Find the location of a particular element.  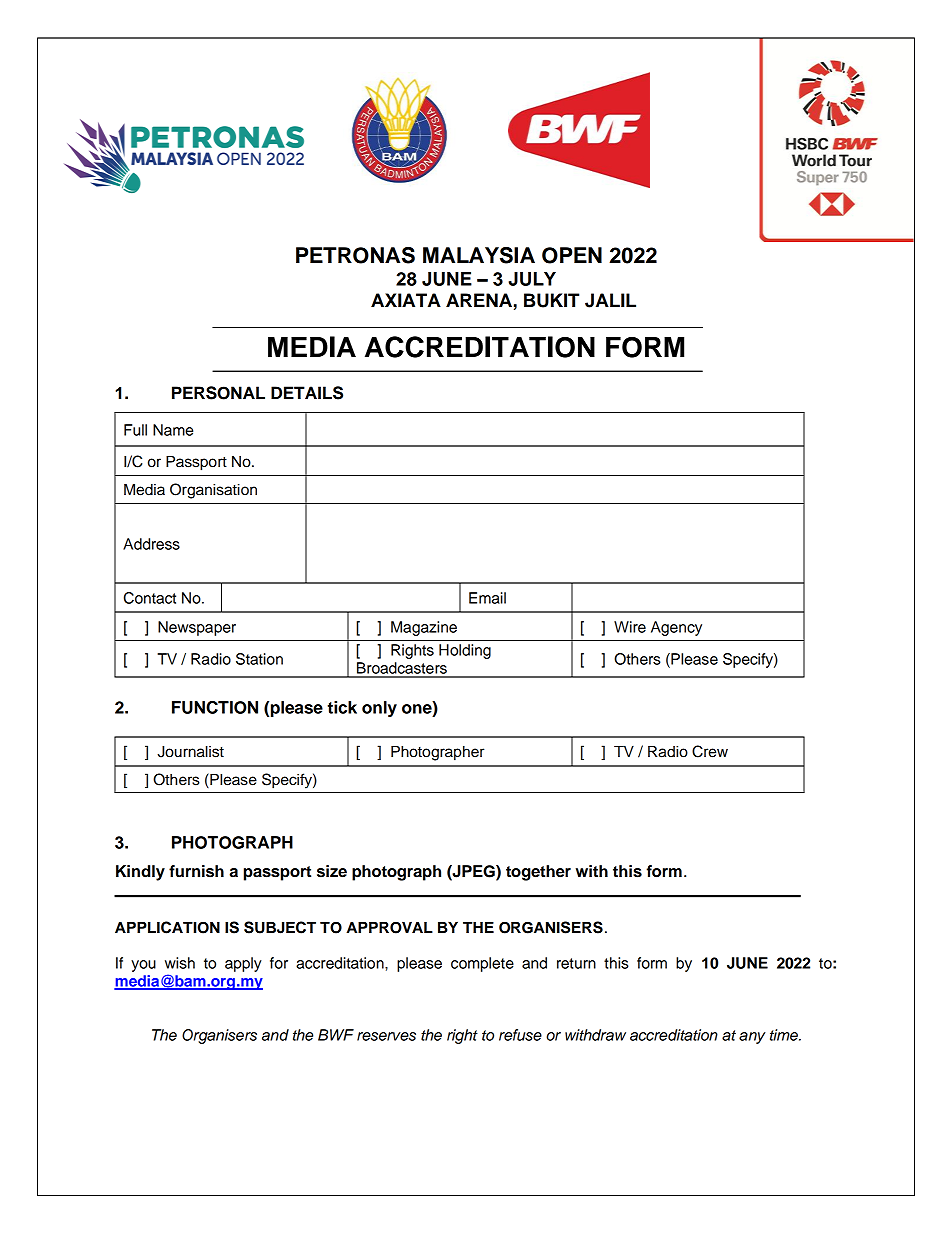

Holding is located at coordinates (465, 651).
